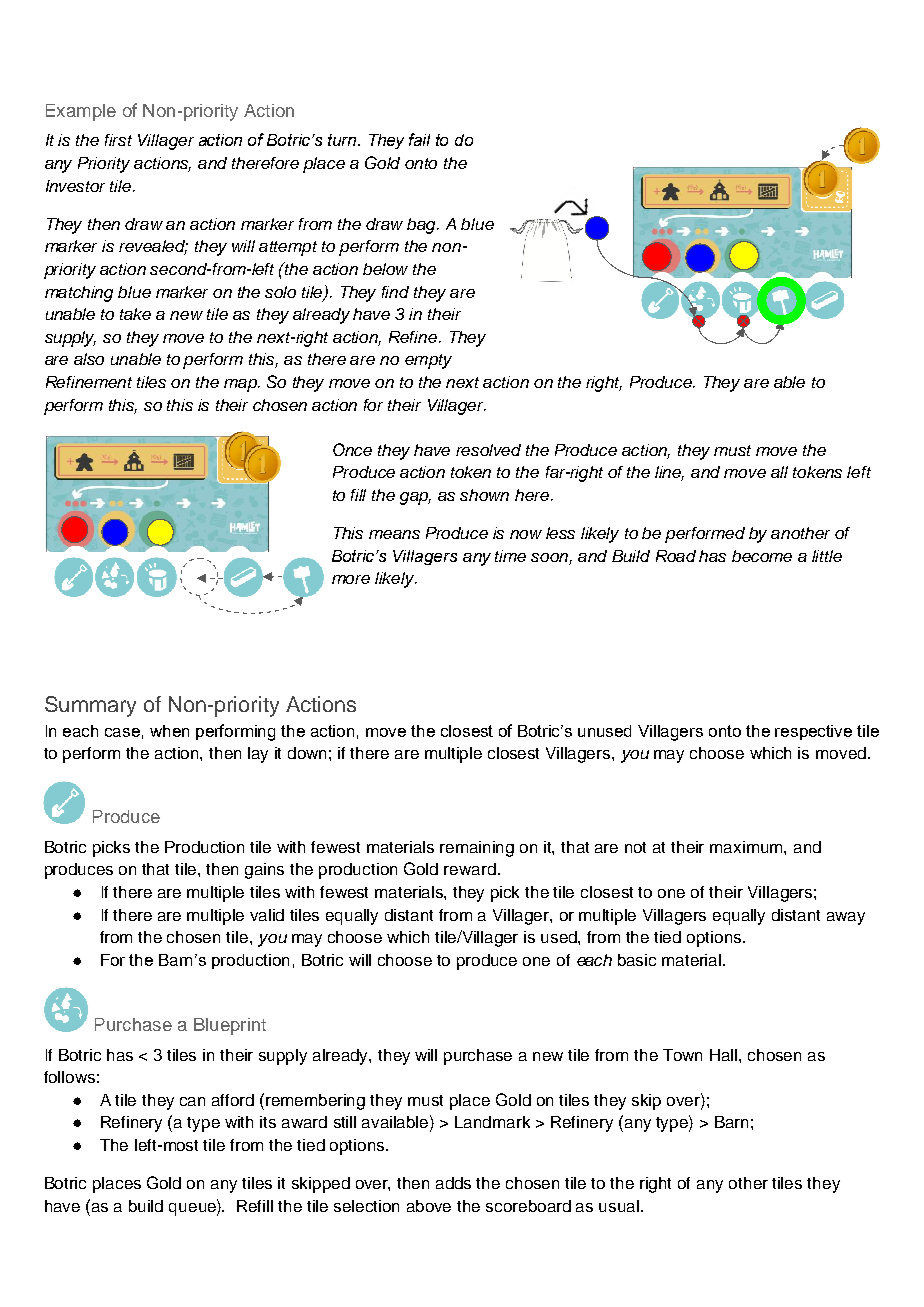  Describe the element at coordinates (669, 473) in the screenshot. I see `line` at that location.
